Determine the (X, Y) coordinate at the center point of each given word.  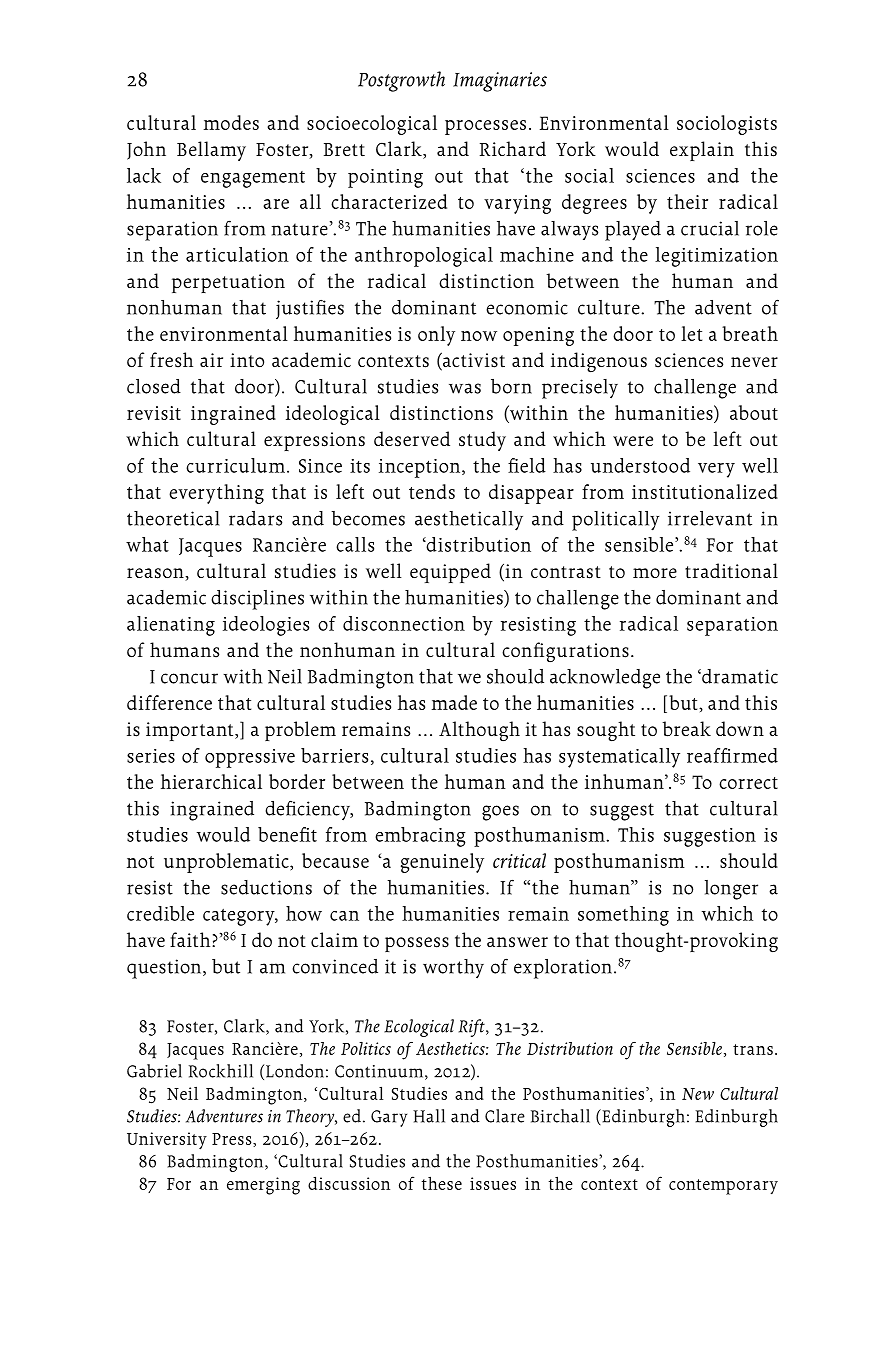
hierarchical (211, 781)
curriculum (235, 465)
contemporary (723, 1187)
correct (748, 783)
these (442, 1183)
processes (485, 127)
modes (231, 122)
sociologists (727, 125)
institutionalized (705, 491)
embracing (420, 837)
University (167, 1141)
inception (421, 468)
